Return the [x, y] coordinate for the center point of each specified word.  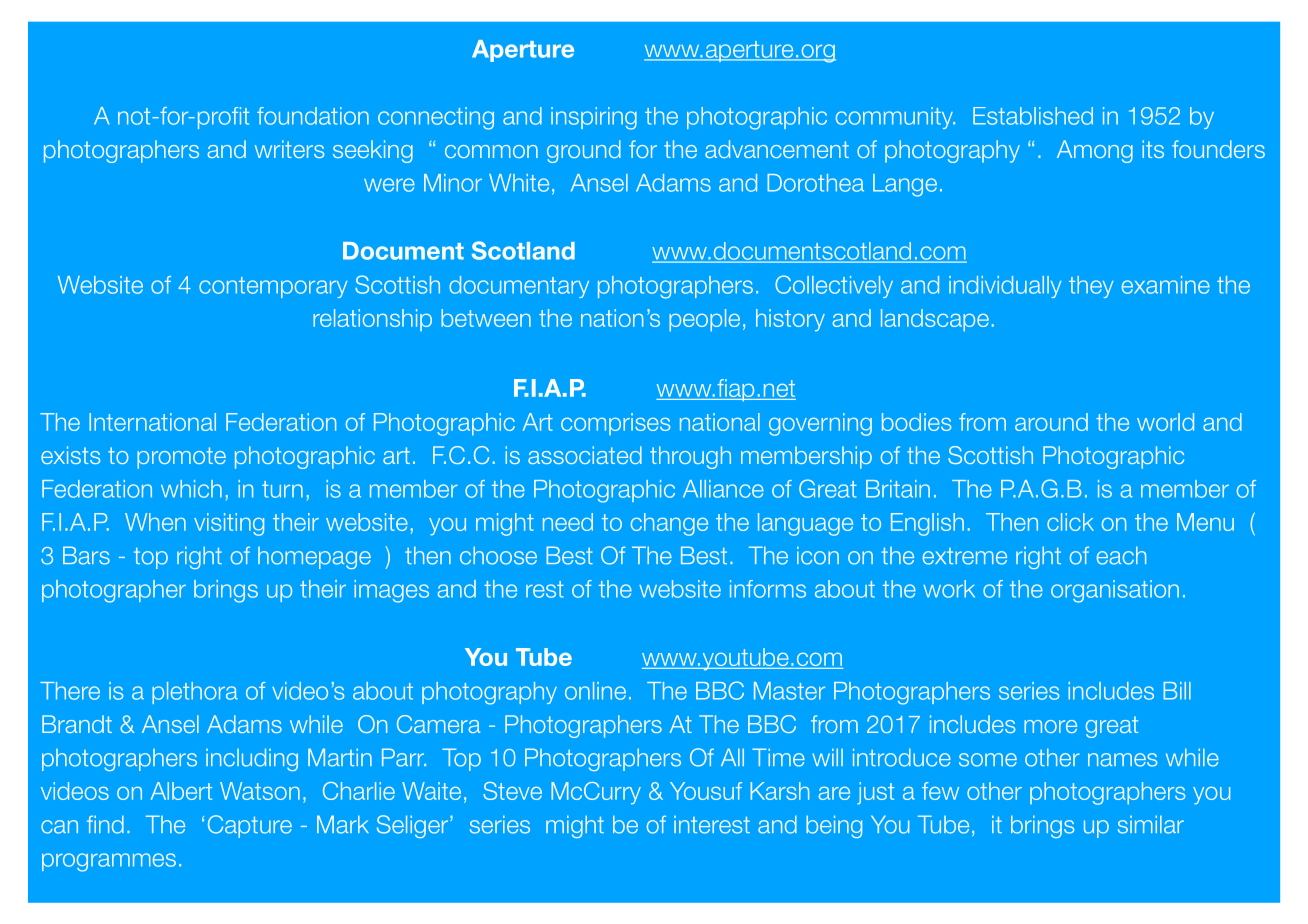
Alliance [723, 489]
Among [1095, 151]
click [1070, 522]
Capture [250, 826]
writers [289, 149]
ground [584, 151]
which [191, 489]
